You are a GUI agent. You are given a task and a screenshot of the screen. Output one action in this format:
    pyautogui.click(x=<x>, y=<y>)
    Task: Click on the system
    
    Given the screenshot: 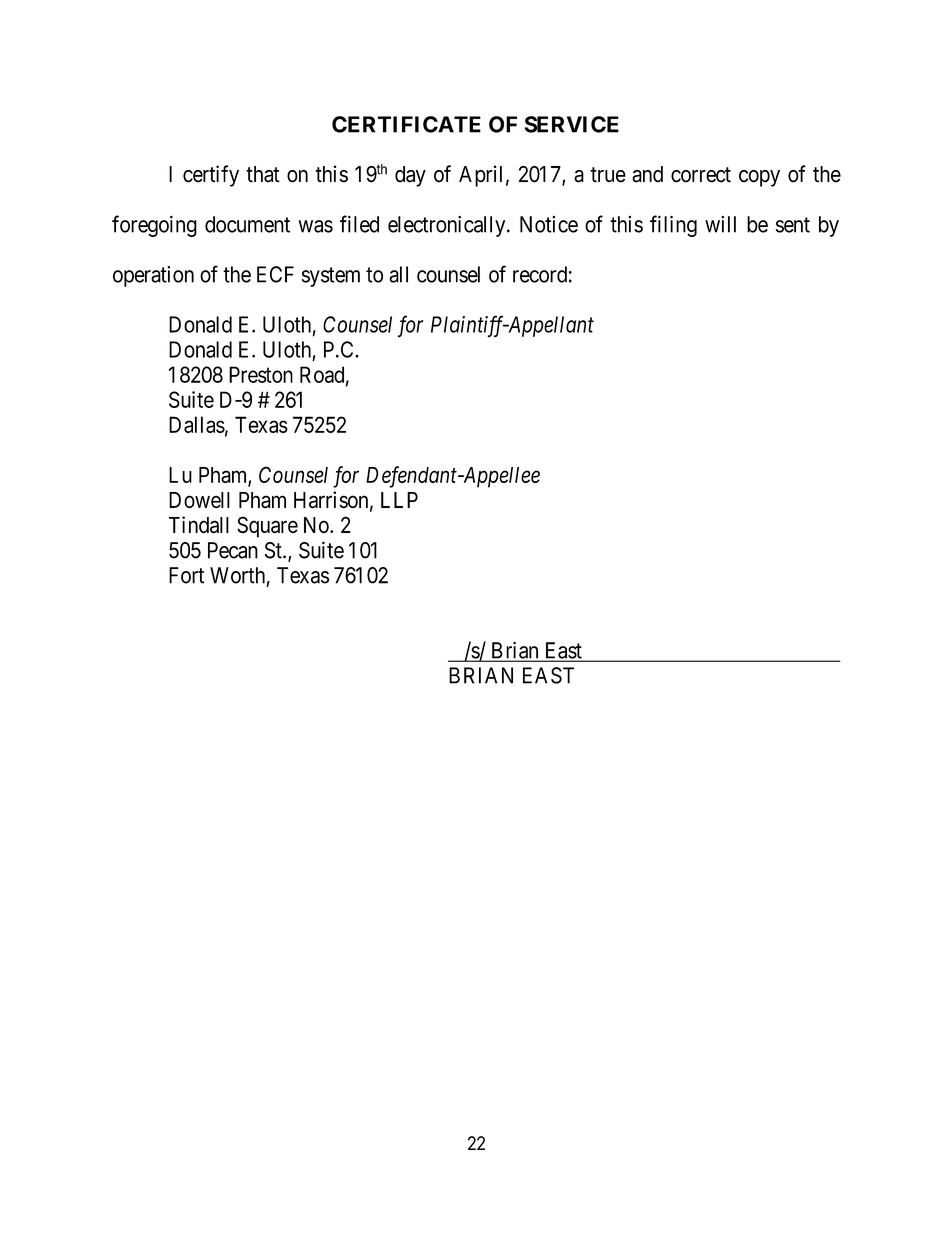 What is the action you would take?
    pyautogui.click(x=331, y=277)
